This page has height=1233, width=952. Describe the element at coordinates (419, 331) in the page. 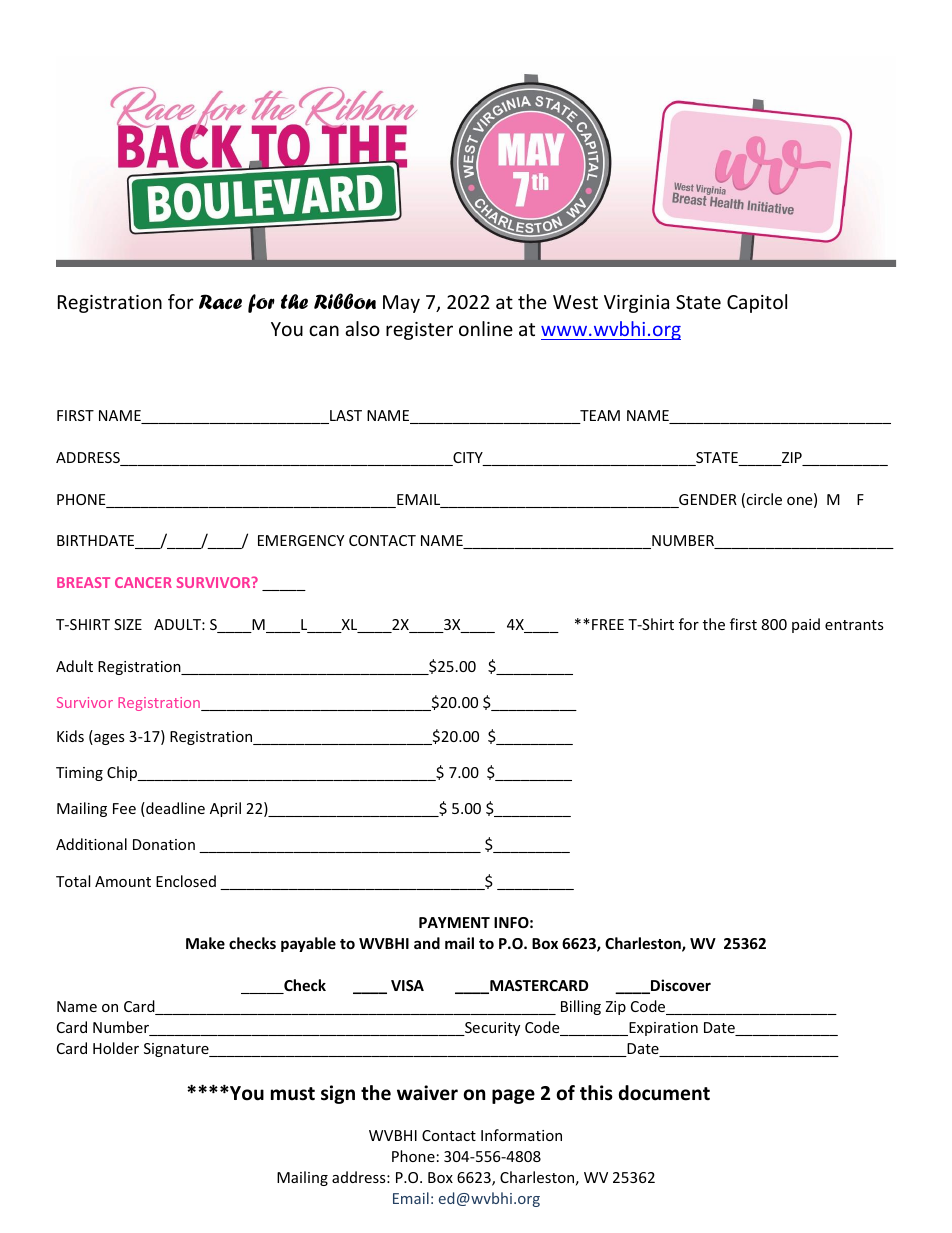

I see `register` at that location.
